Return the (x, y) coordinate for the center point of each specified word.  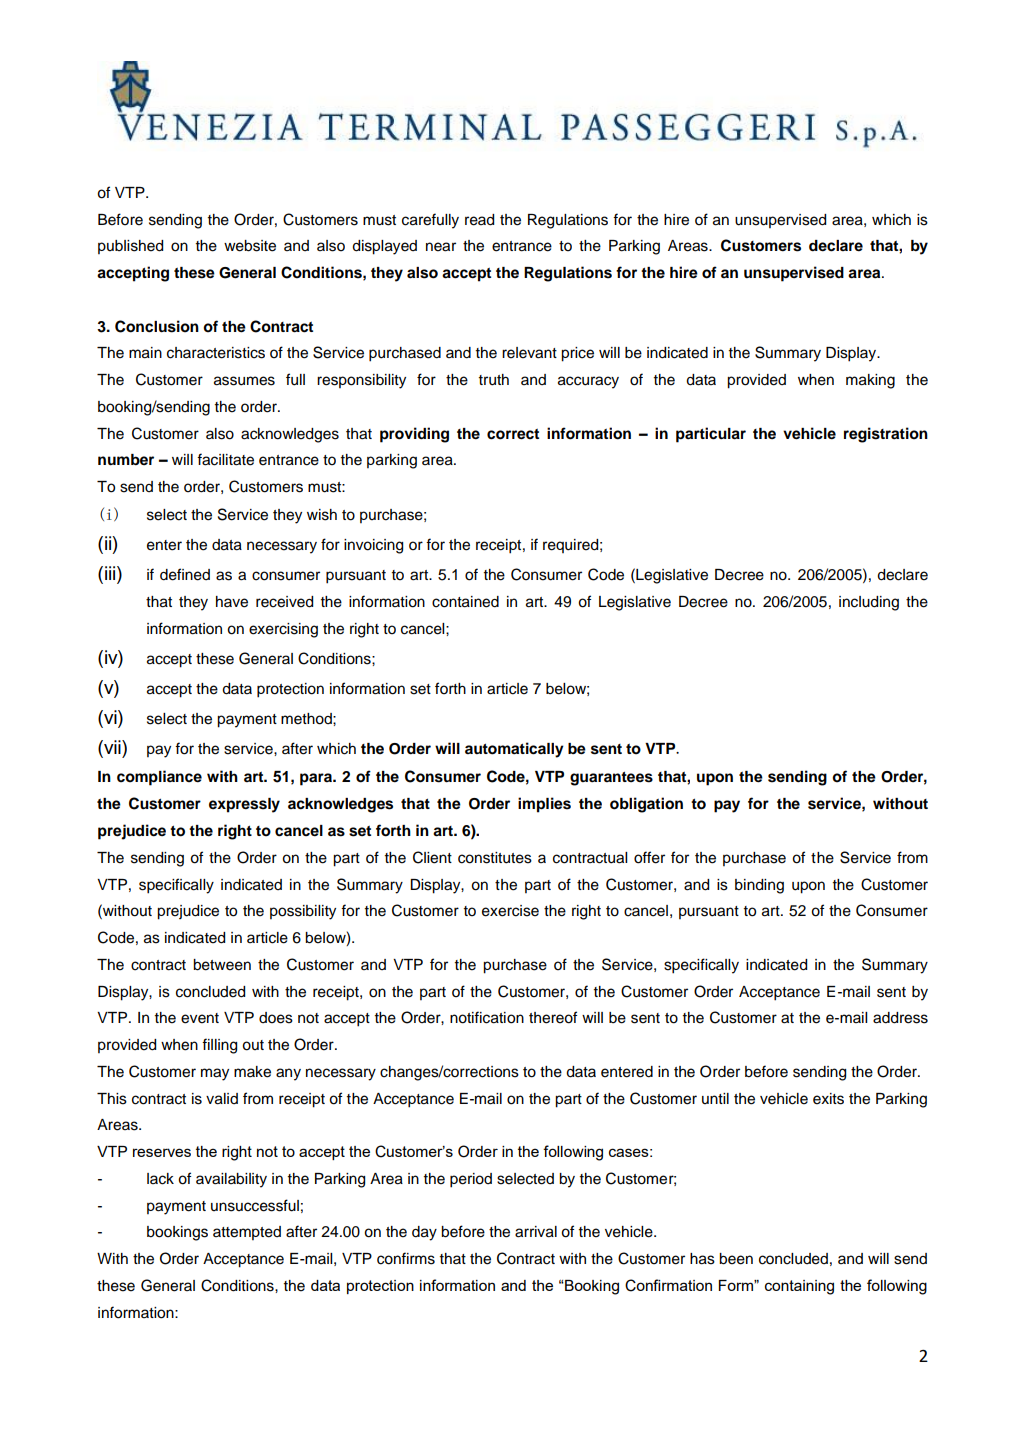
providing (414, 435)
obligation (646, 805)
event (200, 1018)
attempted (247, 1233)
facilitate (225, 459)
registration (886, 435)
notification (487, 1017)
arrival (536, 1232)
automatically (514, 750)
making (870, 381)
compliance (159, 778)
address (900, 1018)
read (479, 220)
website (250, 246)
